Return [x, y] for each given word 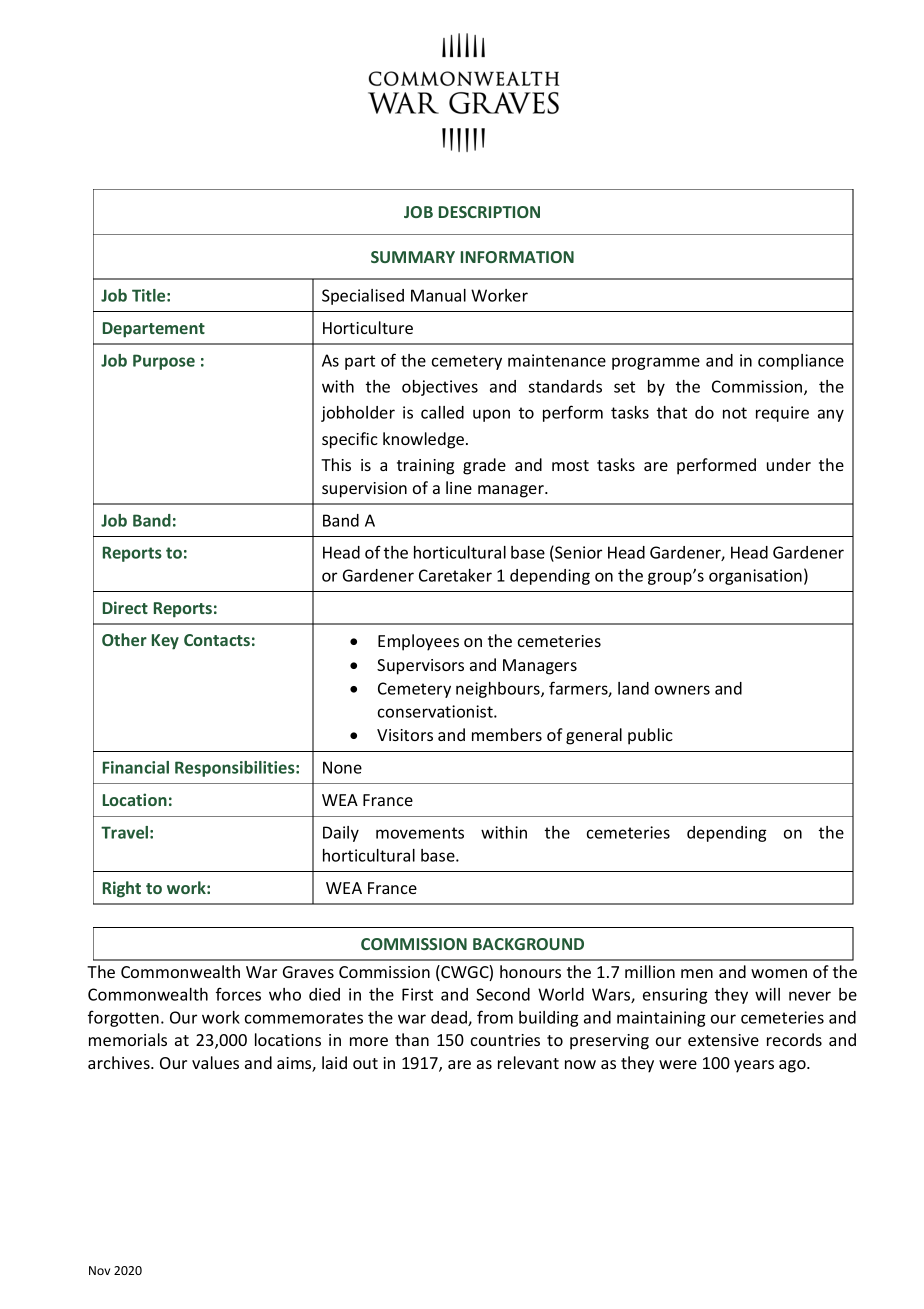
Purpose [164, 362]
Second [503, 994]
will [767, 994]
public [650, 736]
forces [238, 994]
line [459, 487]
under [789, 464]
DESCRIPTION [489, 212]
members [507, 734]
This [336, 464]
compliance [801, 362]
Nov [99, 1270]
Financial [136, 767]
